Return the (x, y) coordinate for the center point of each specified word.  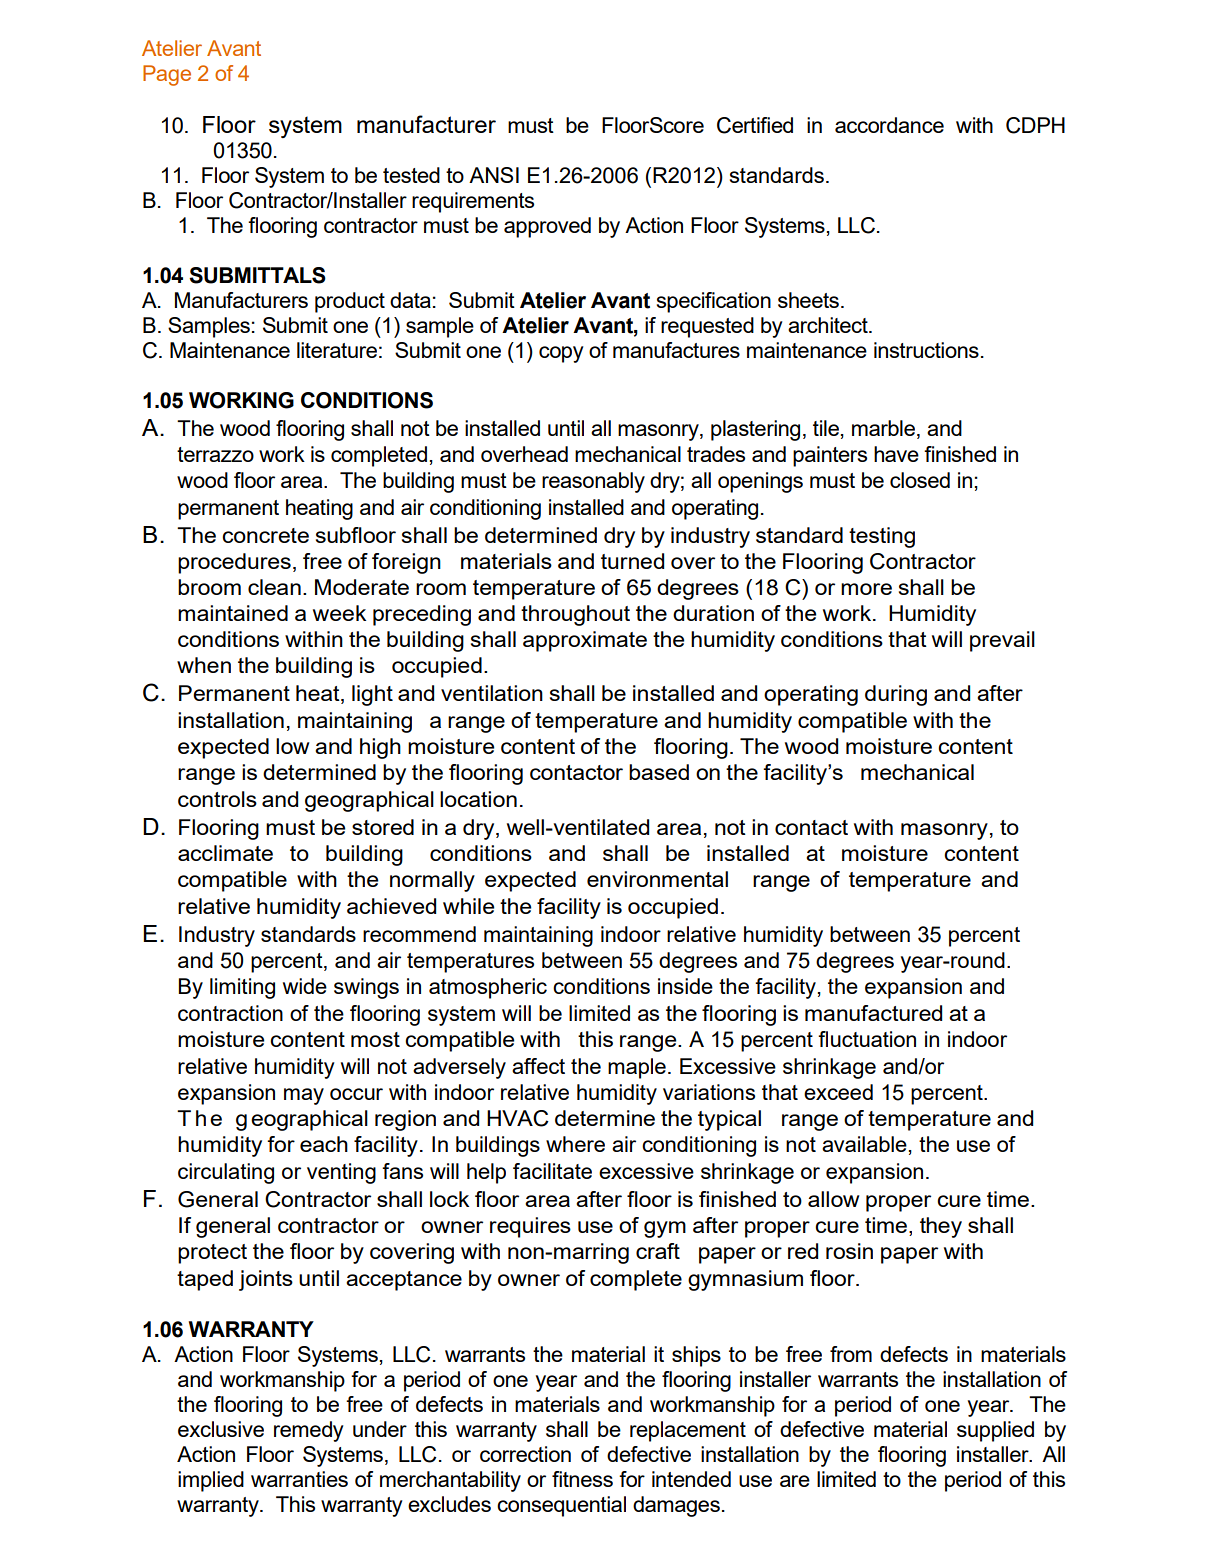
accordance (889, 125)
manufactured (873, 1013)
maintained (233, 613)
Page (167, 75)
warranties (299, 1479)
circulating (226, 1173)
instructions (926, 350)
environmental (657, 879)
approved (547, 227)
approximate (585, 641)
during (896, 695)
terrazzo (215, 454)
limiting (242, 988)
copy (561, 354)
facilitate (552, 1171)
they (941, 1227)
